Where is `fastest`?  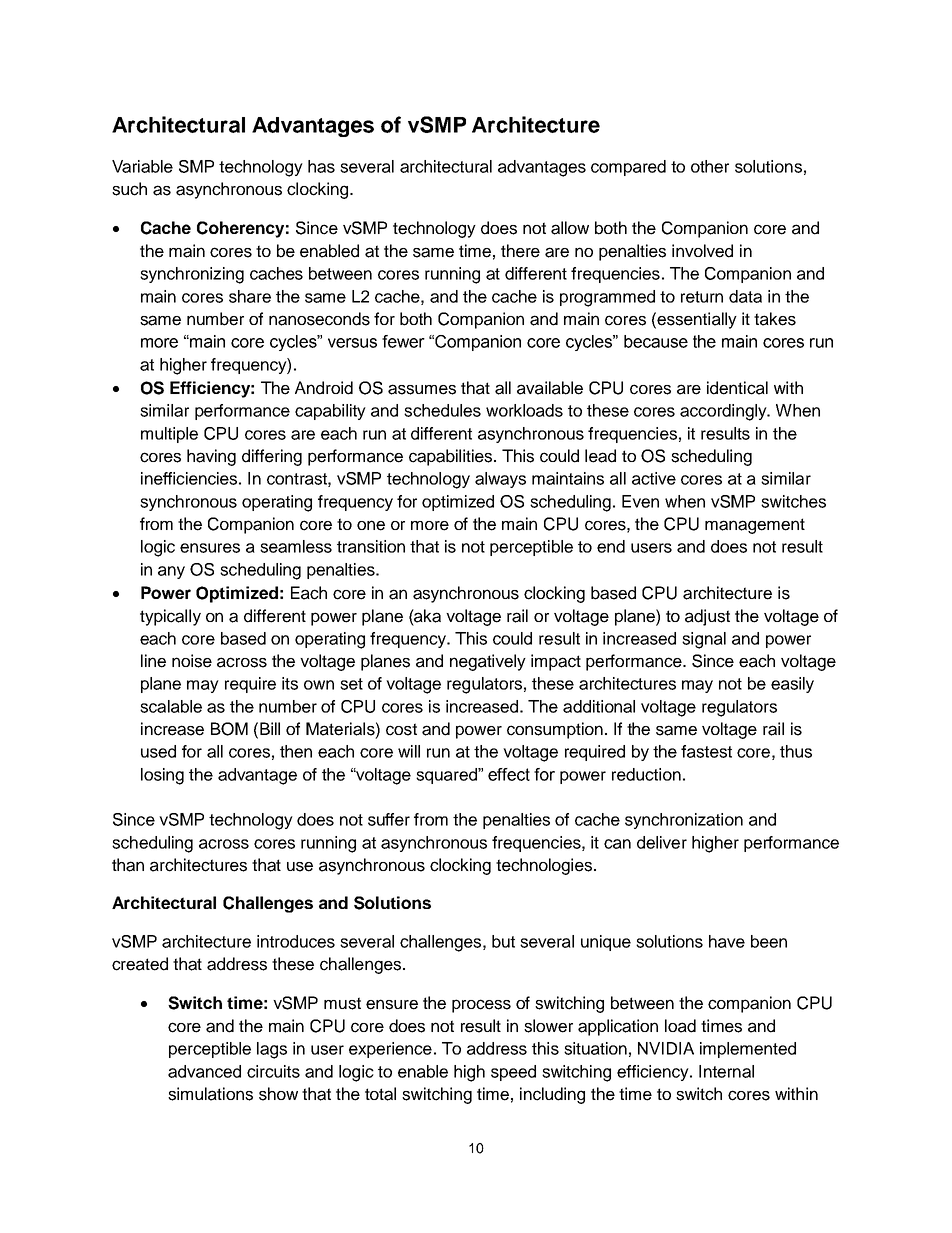
fastest is located at coordinates (706, 751).
